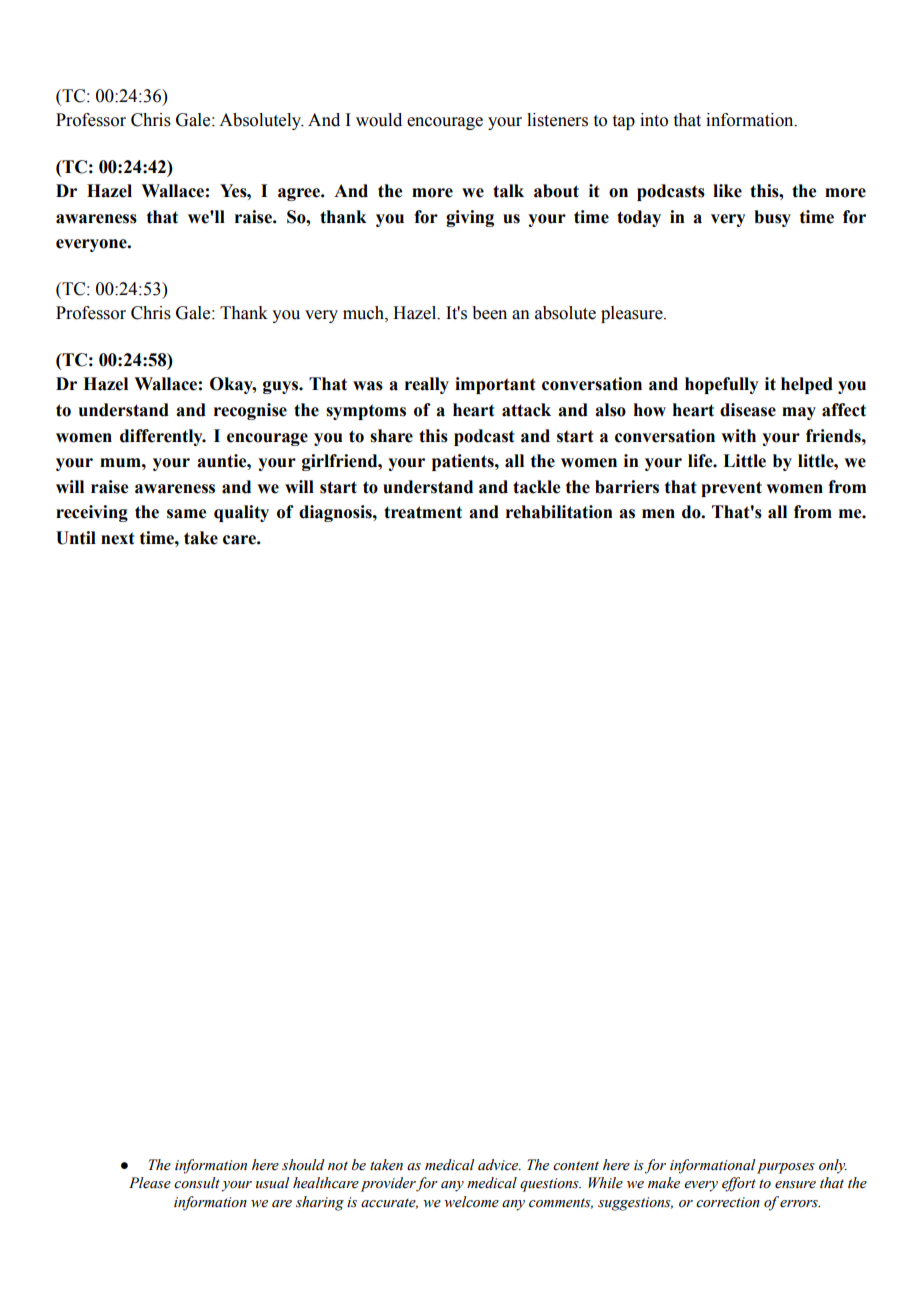 The image size is (924, 1307). What do you see at coordinates (499, 1165) in the screenshot?
I see `advice` at bounding box center [499, 1165].
